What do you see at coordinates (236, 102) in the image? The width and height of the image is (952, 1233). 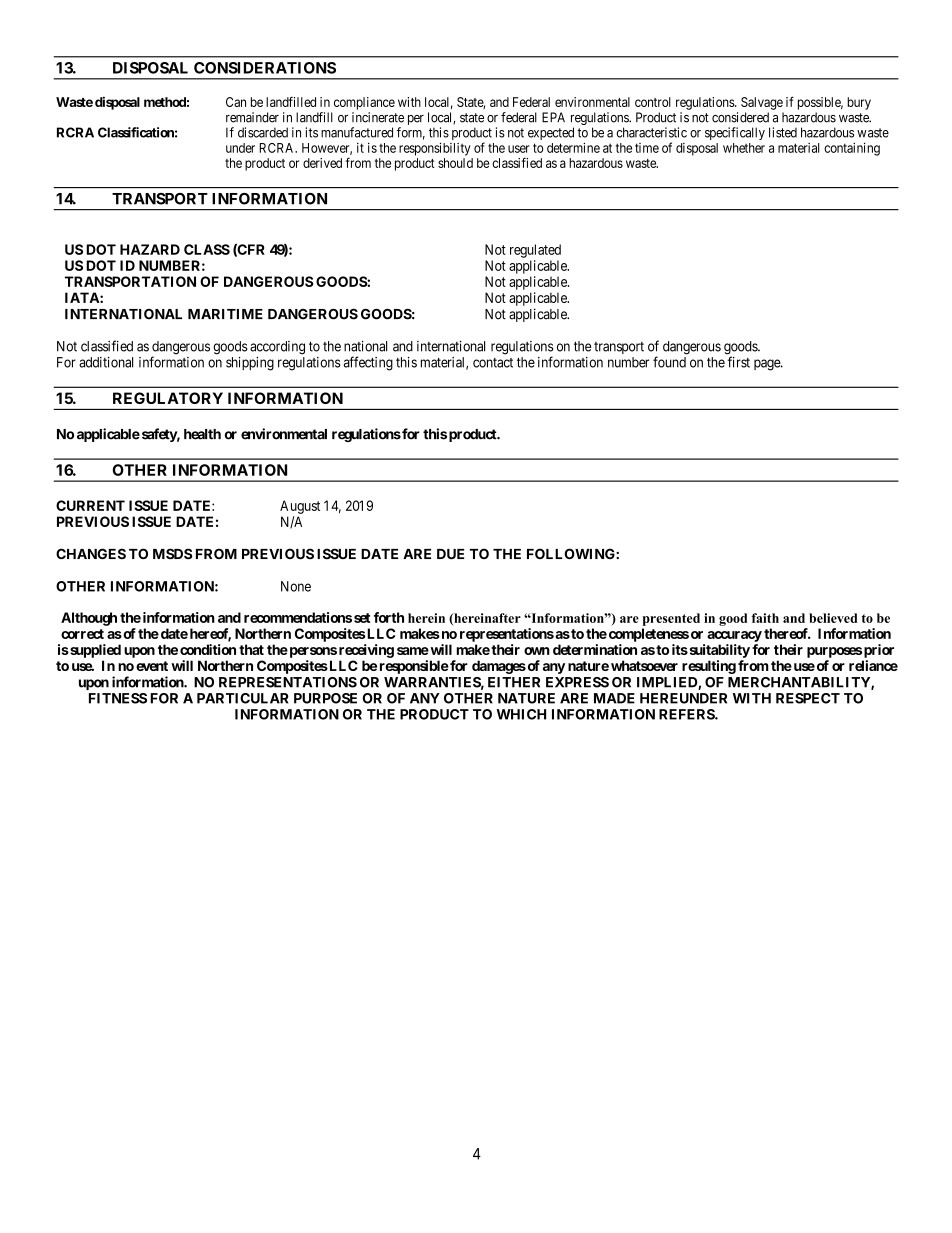 I see `Can` at bounding box center [236, 102].
